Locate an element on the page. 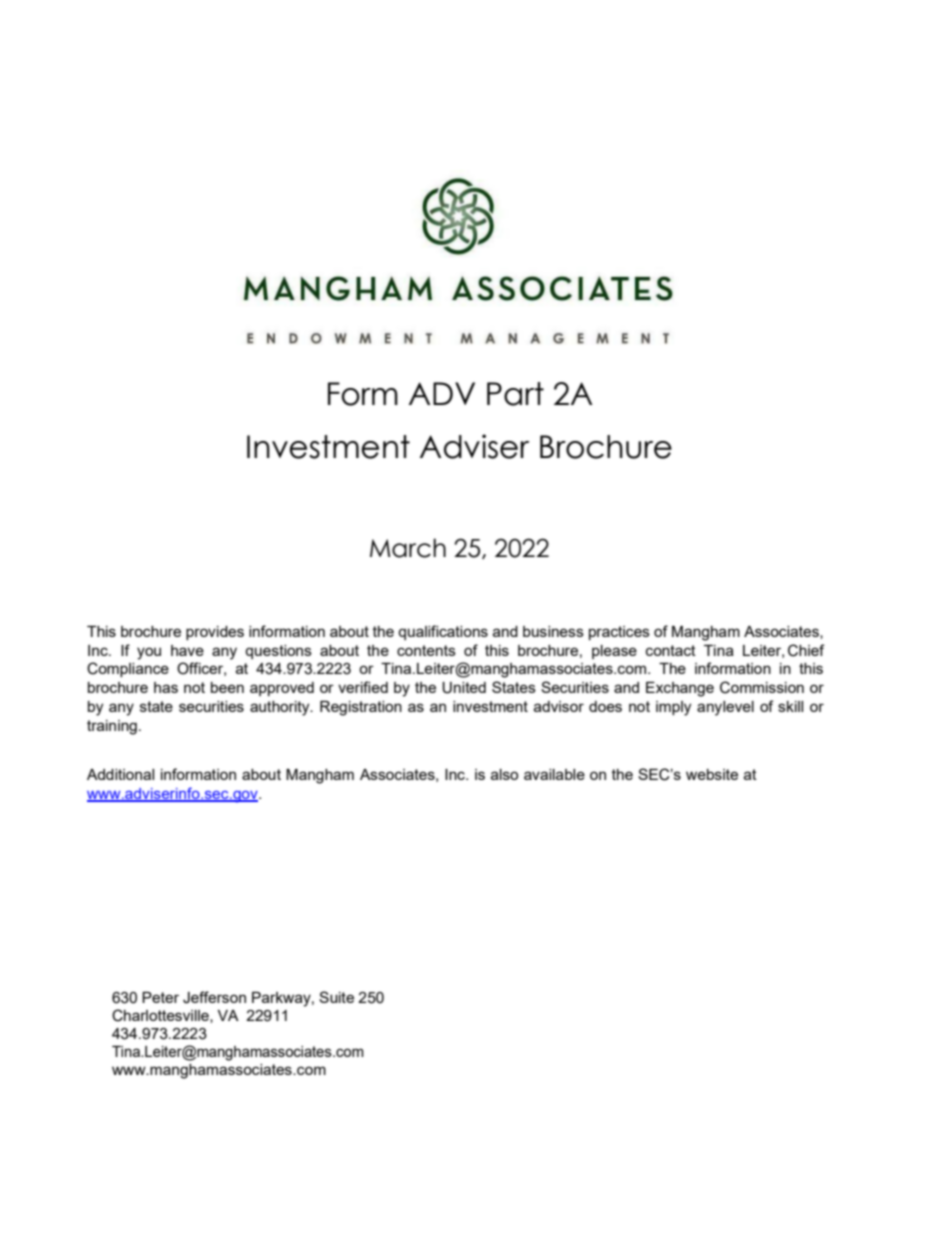 The height and width of the image is (1233, 952). qualifications is located at coordinates (443, 632).
